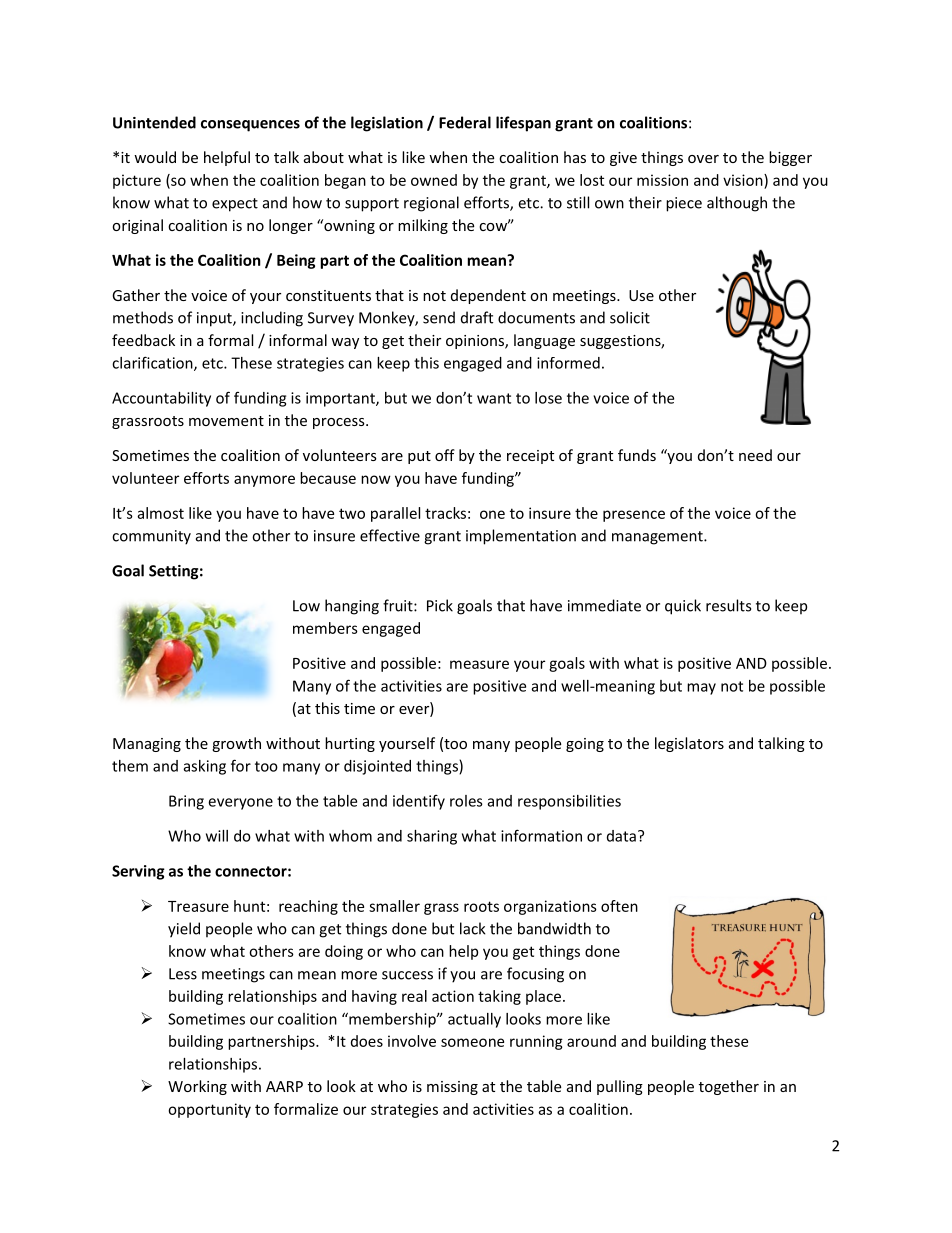 Image resolution: width=952 pixels, height=1233 pixels. Describe the element at coordinates (465, 122) in the screenshot. I see `Federal` at that location.
